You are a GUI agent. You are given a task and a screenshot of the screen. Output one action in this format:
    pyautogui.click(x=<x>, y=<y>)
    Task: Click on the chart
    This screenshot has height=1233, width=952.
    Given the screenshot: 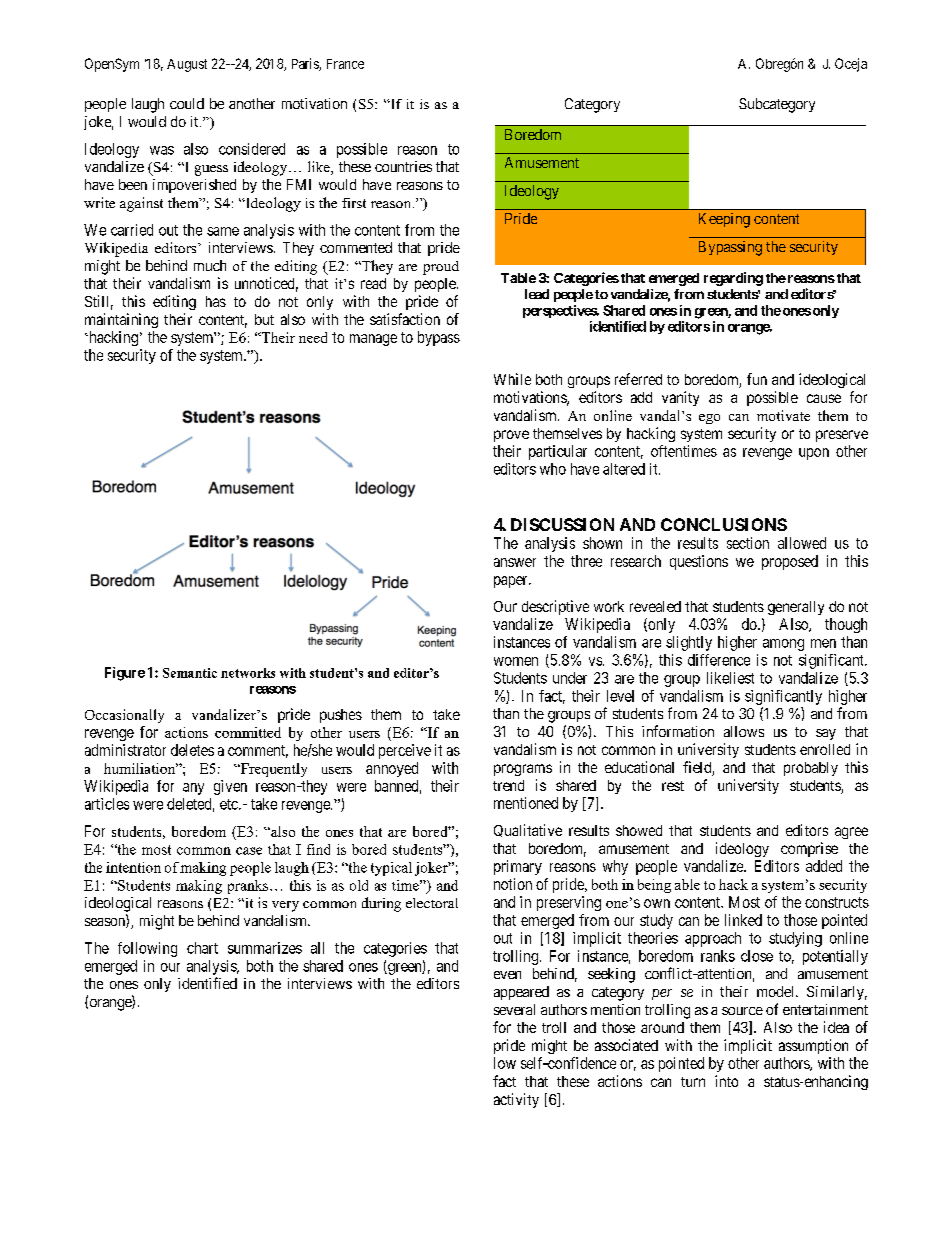 What is the action you would take?
    pyautogui.click(x=202, y=948)
